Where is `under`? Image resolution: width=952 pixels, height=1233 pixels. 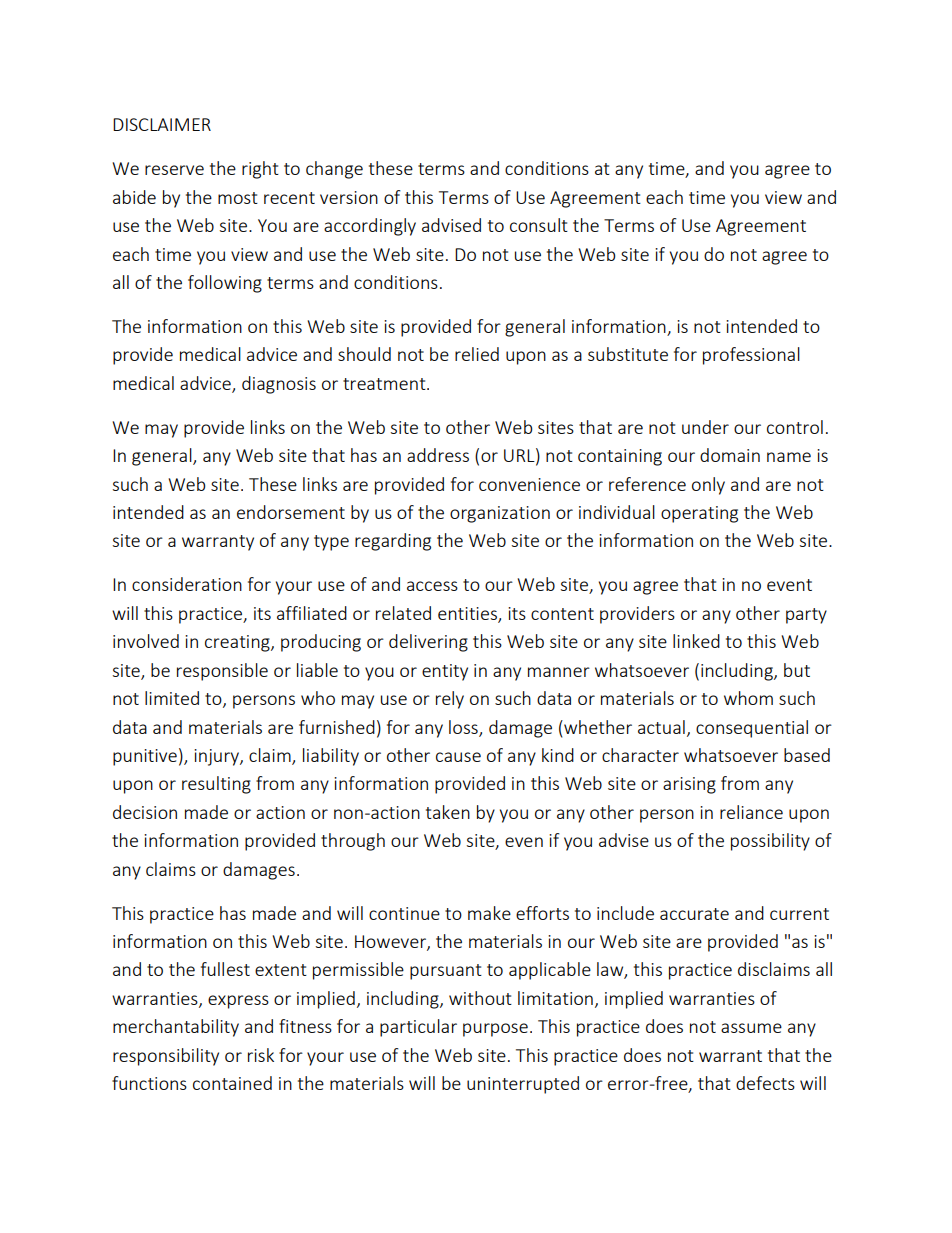 under is located at coordinates (705, 427).
